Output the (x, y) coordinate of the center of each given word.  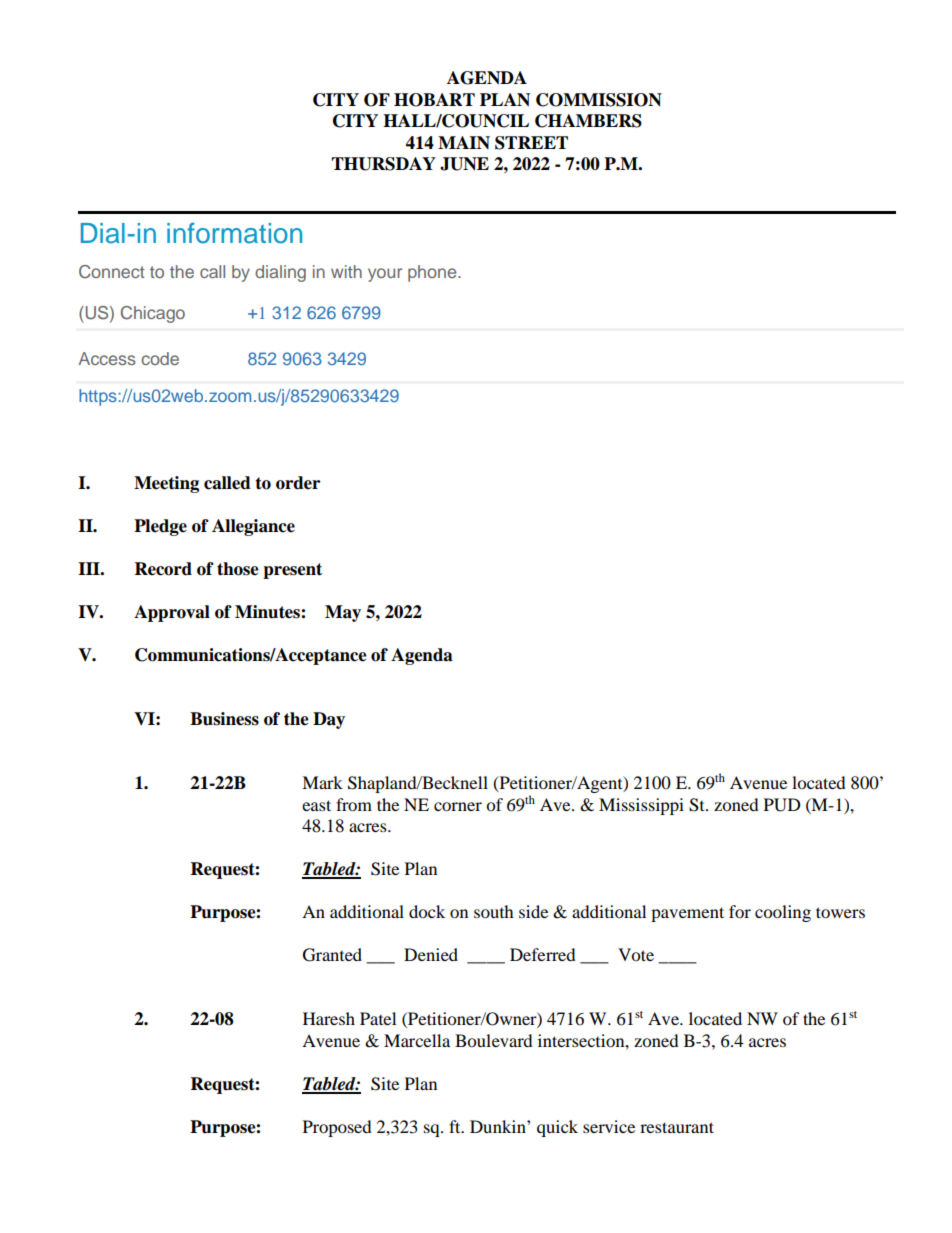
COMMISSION (599, 100)
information (234, 233)
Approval (172, 613)
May (343, 613)
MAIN (464, 142)
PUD (782, 805)
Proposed (337, 1128)
